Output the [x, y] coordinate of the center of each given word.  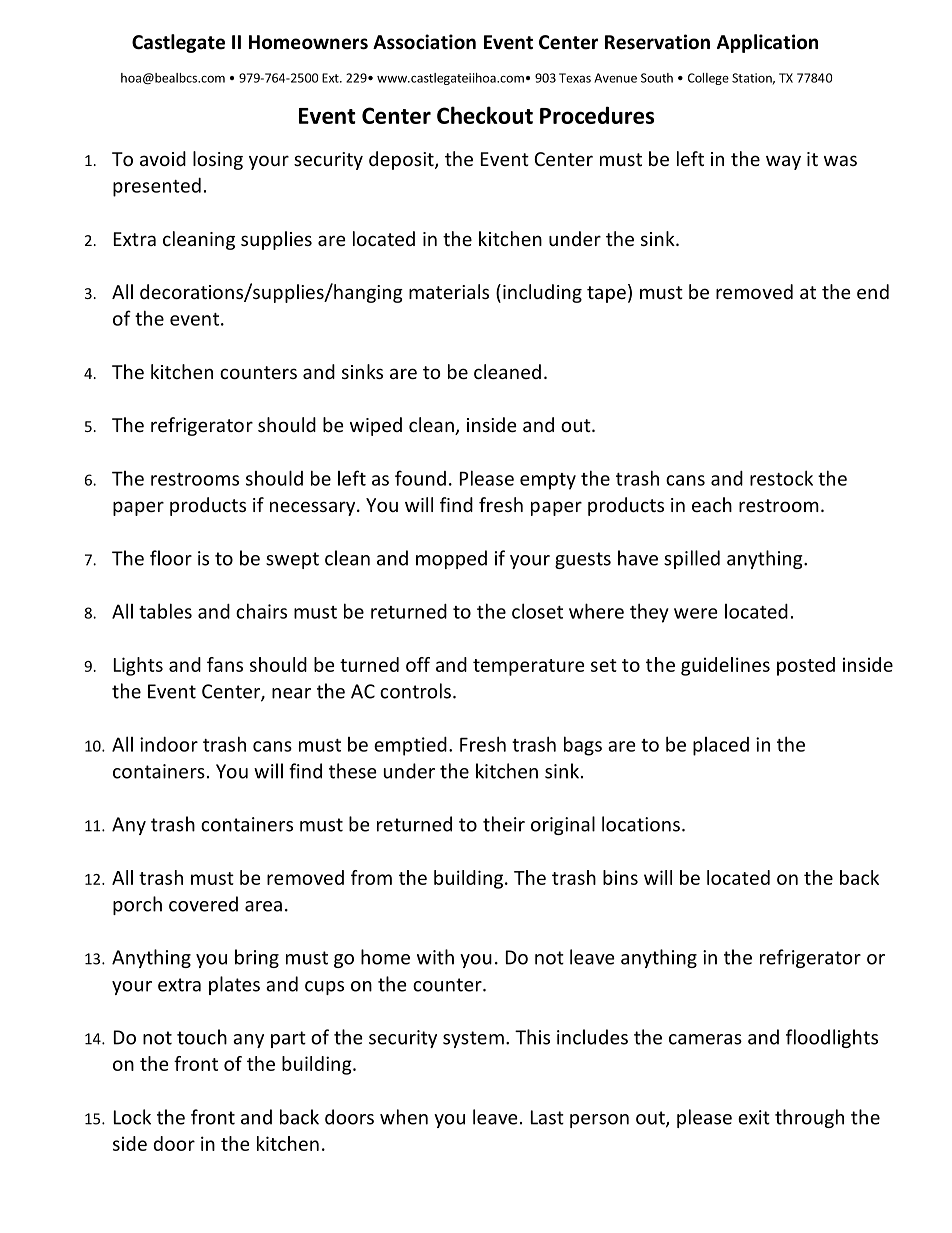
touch [202, 1037]
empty [548, 481]
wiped [376, 426]
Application [767, 43]
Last [547, 1117]
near [291, 693]
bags [583, 746]
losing [218, 160]
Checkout [485, 115]
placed [721, 746]
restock [781, 478]
